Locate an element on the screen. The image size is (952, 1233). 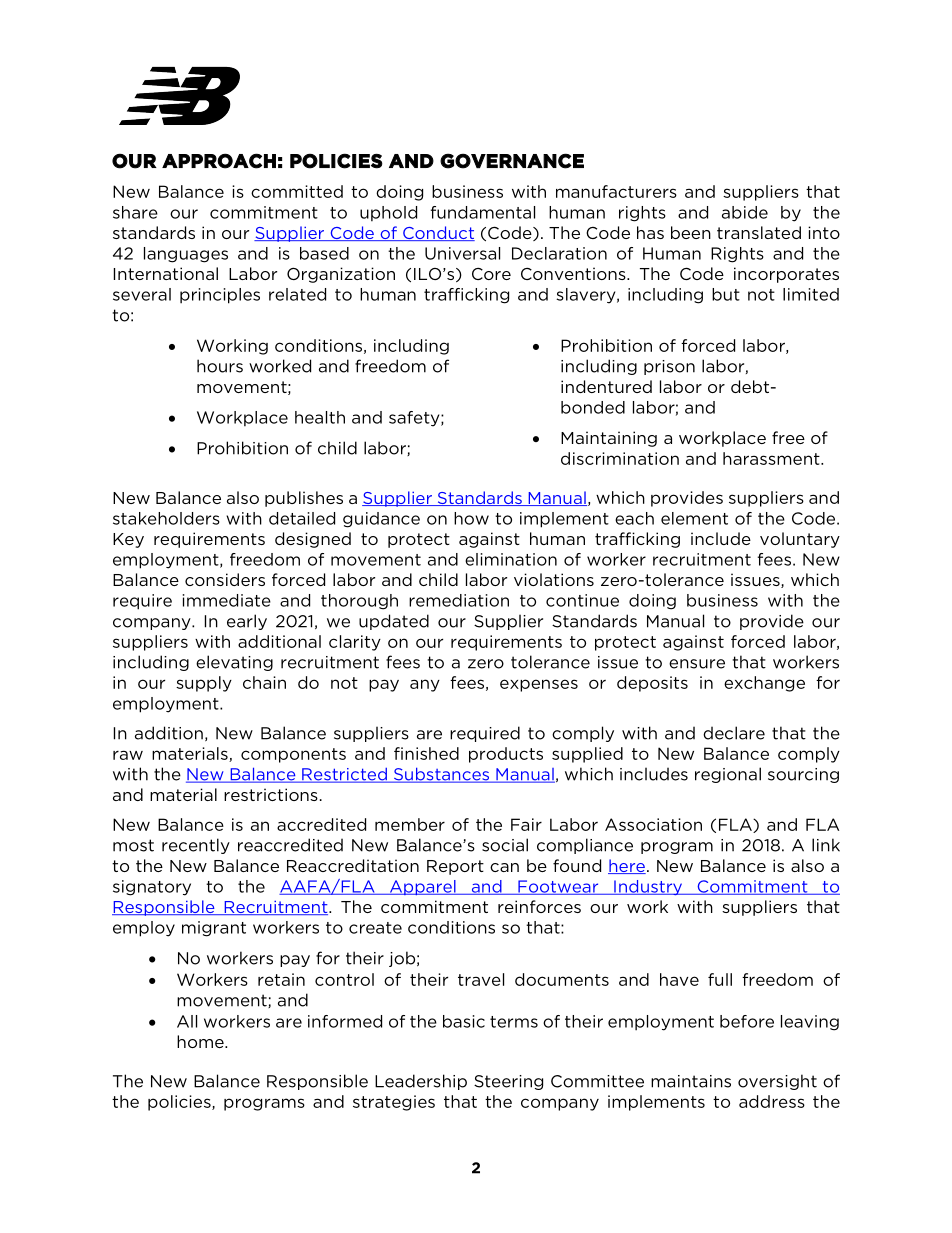
fundamental is located at coordinates (482, 212).
